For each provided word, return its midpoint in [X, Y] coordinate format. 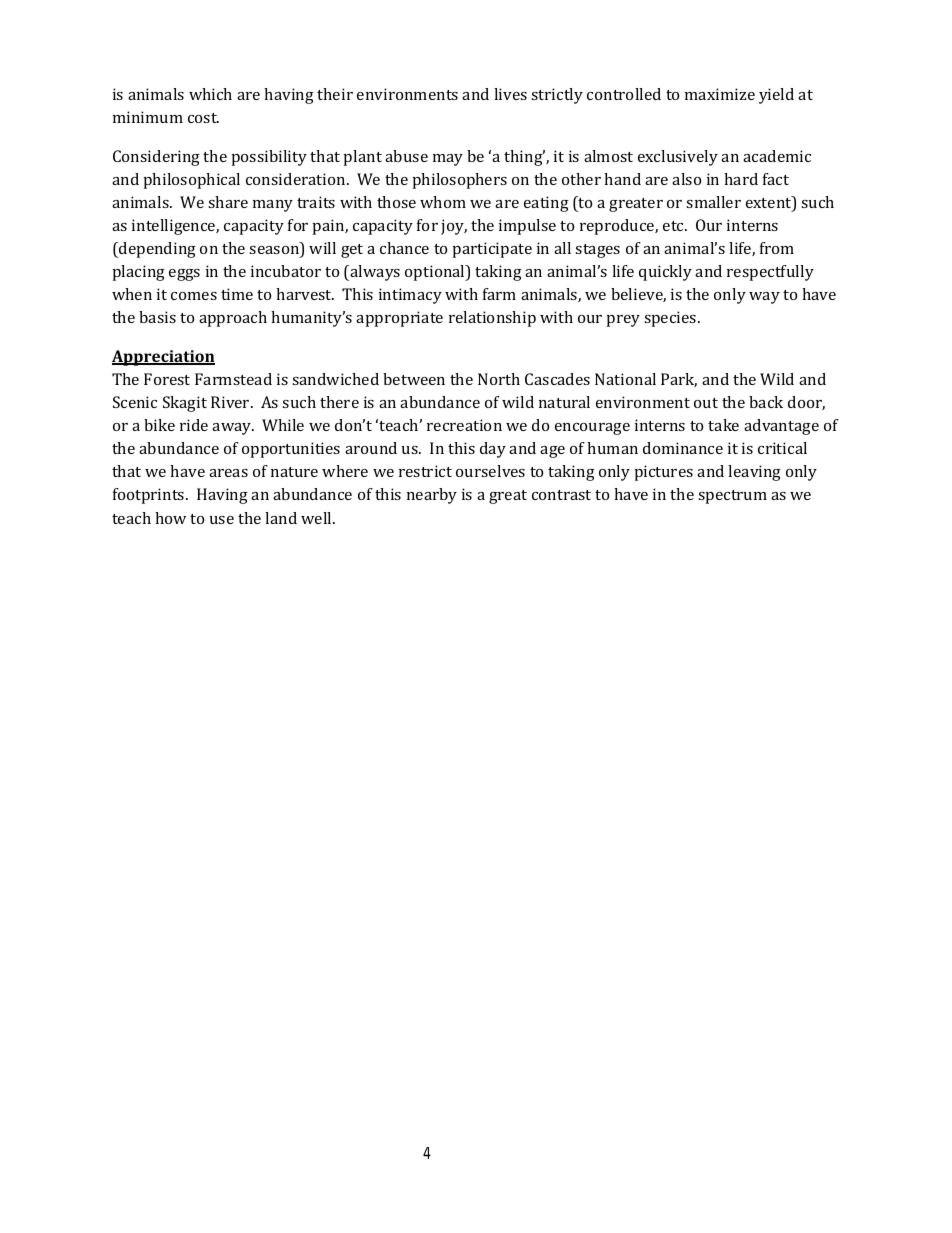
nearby [432, 496]
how [170, 518]
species [671, 319]
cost [203, 118]
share [228, 202]
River [231, 402]
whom [443, 202]
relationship [492, 319]
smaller [713, 202]
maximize [720, 94]
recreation [464, 425]
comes [194, 296]
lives [510, 94]
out [706, 403]
